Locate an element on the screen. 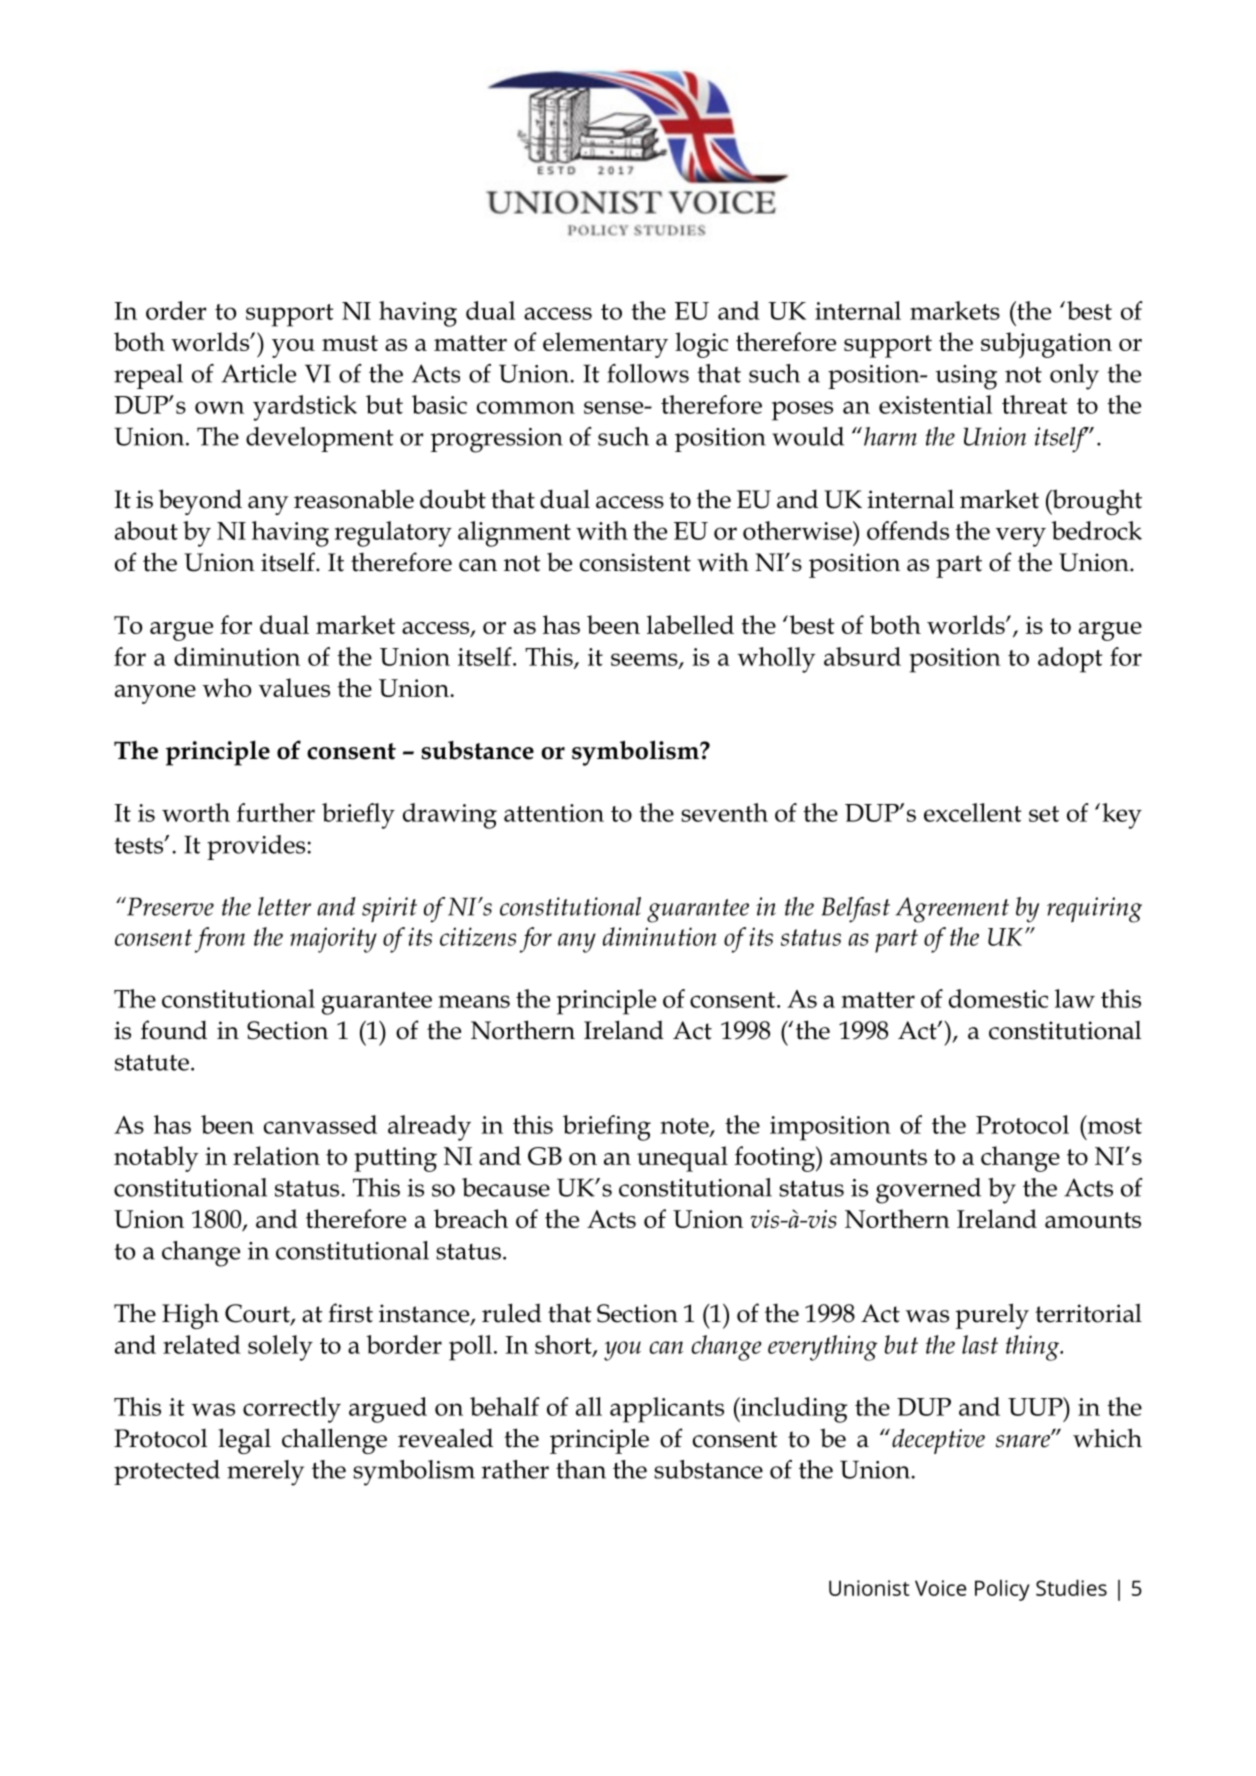 This screenshot has width=1256, height=1776. governed is located at coordinates (928, 1191).
